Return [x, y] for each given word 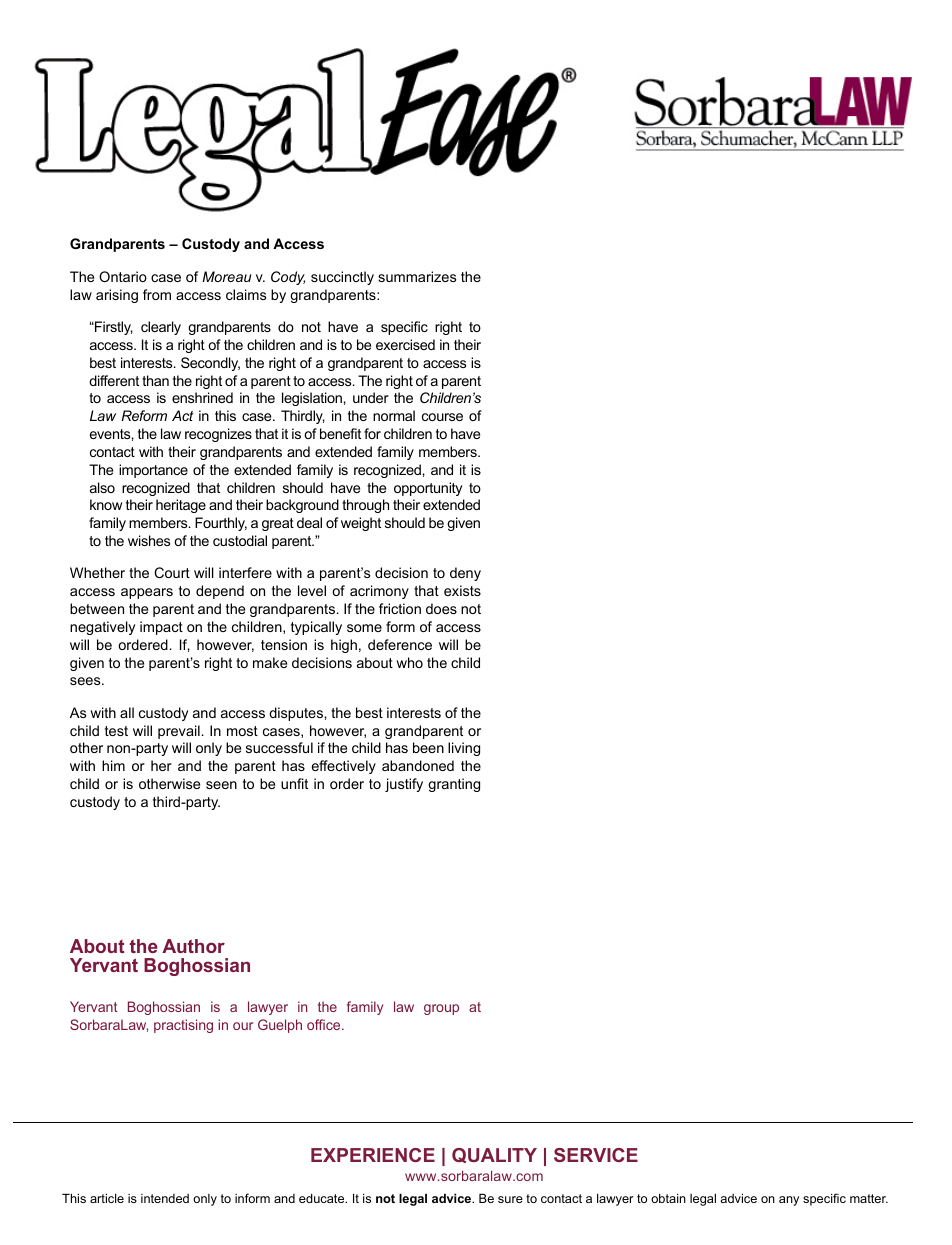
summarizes [417, 276]
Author [193, 946]
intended [165, 1198]
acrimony [379, 592]
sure [510, 1199]
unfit [294, 783]
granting [454, 785]
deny [465, 574]
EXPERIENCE [373, 1155]
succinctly [342, 278]
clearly [161, 328]
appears [147, 593]
